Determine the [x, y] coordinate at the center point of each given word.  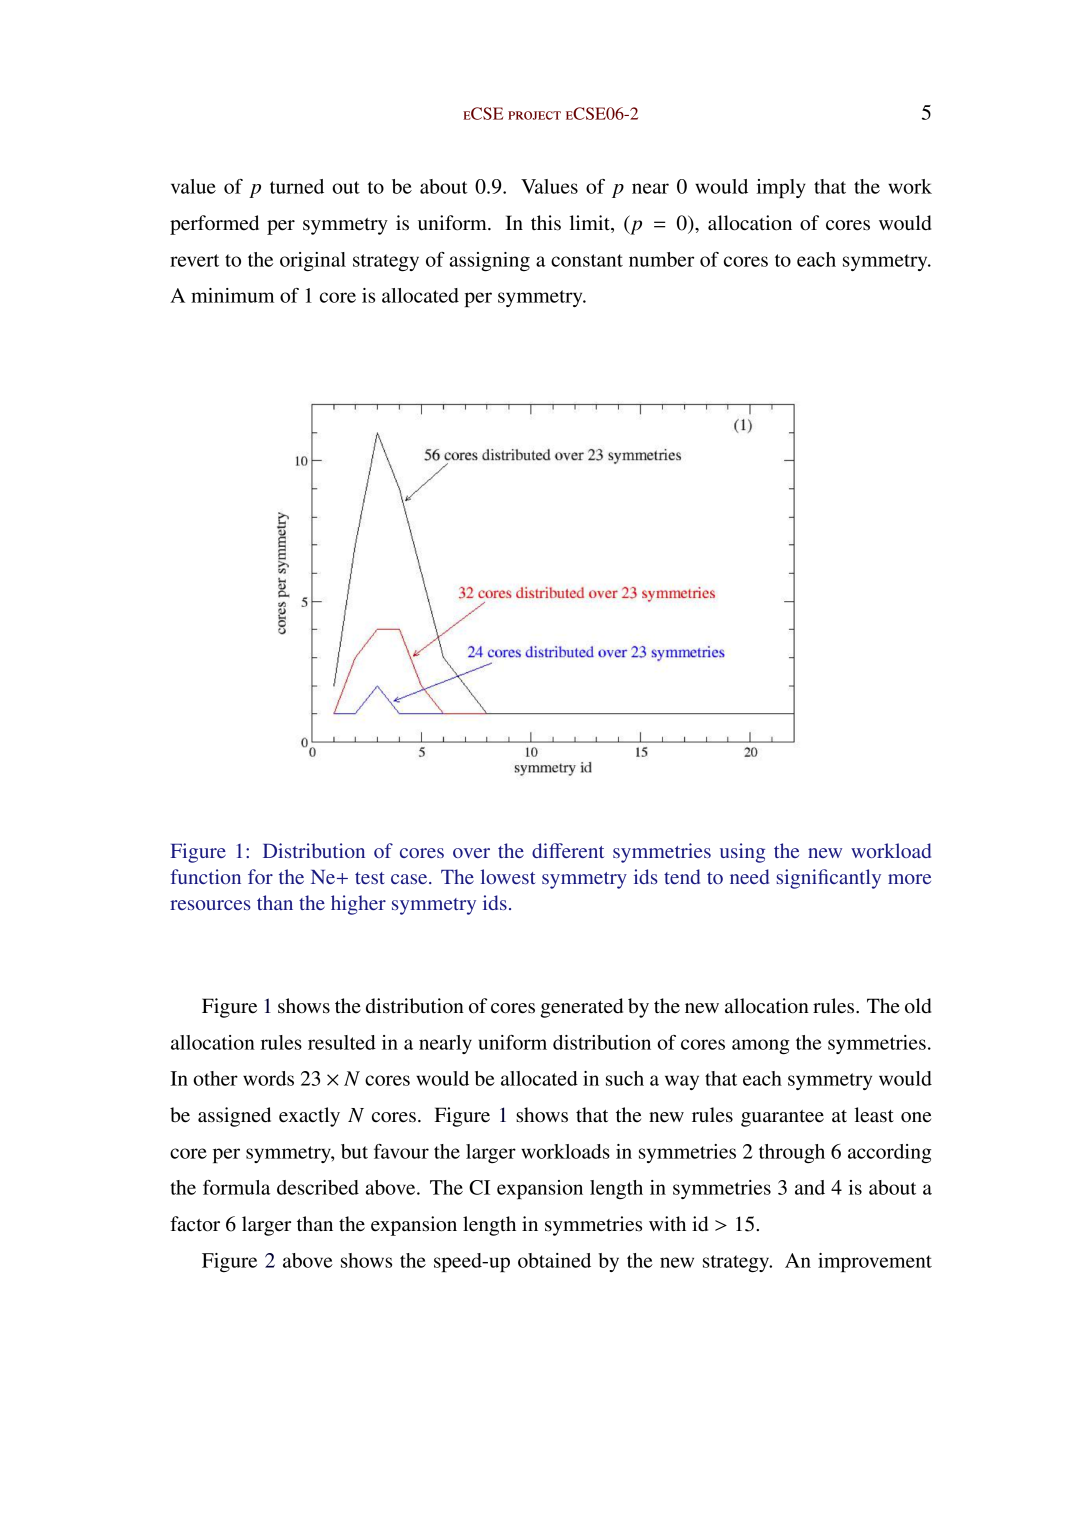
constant [587, 260]
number [661, 259]
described [318, 1187]
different [568, 850]
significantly [829, 879]
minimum [232, 295]
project [534, 115]
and [810, 1187]
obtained [554, 1260]
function [205, 876]
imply [781, 188]
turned [297, 186]
